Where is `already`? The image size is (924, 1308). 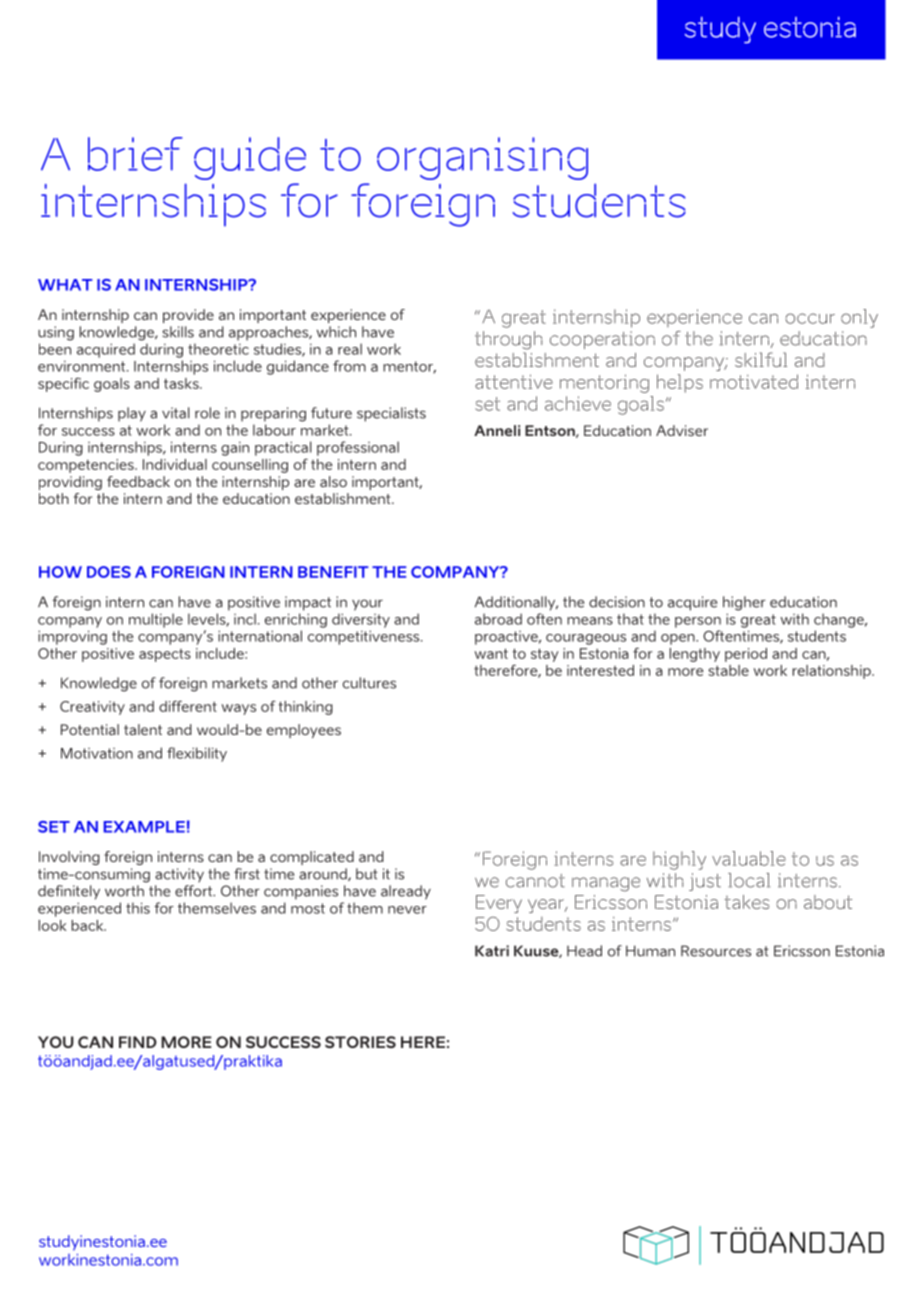 already is located at coordinates (406, 892).
